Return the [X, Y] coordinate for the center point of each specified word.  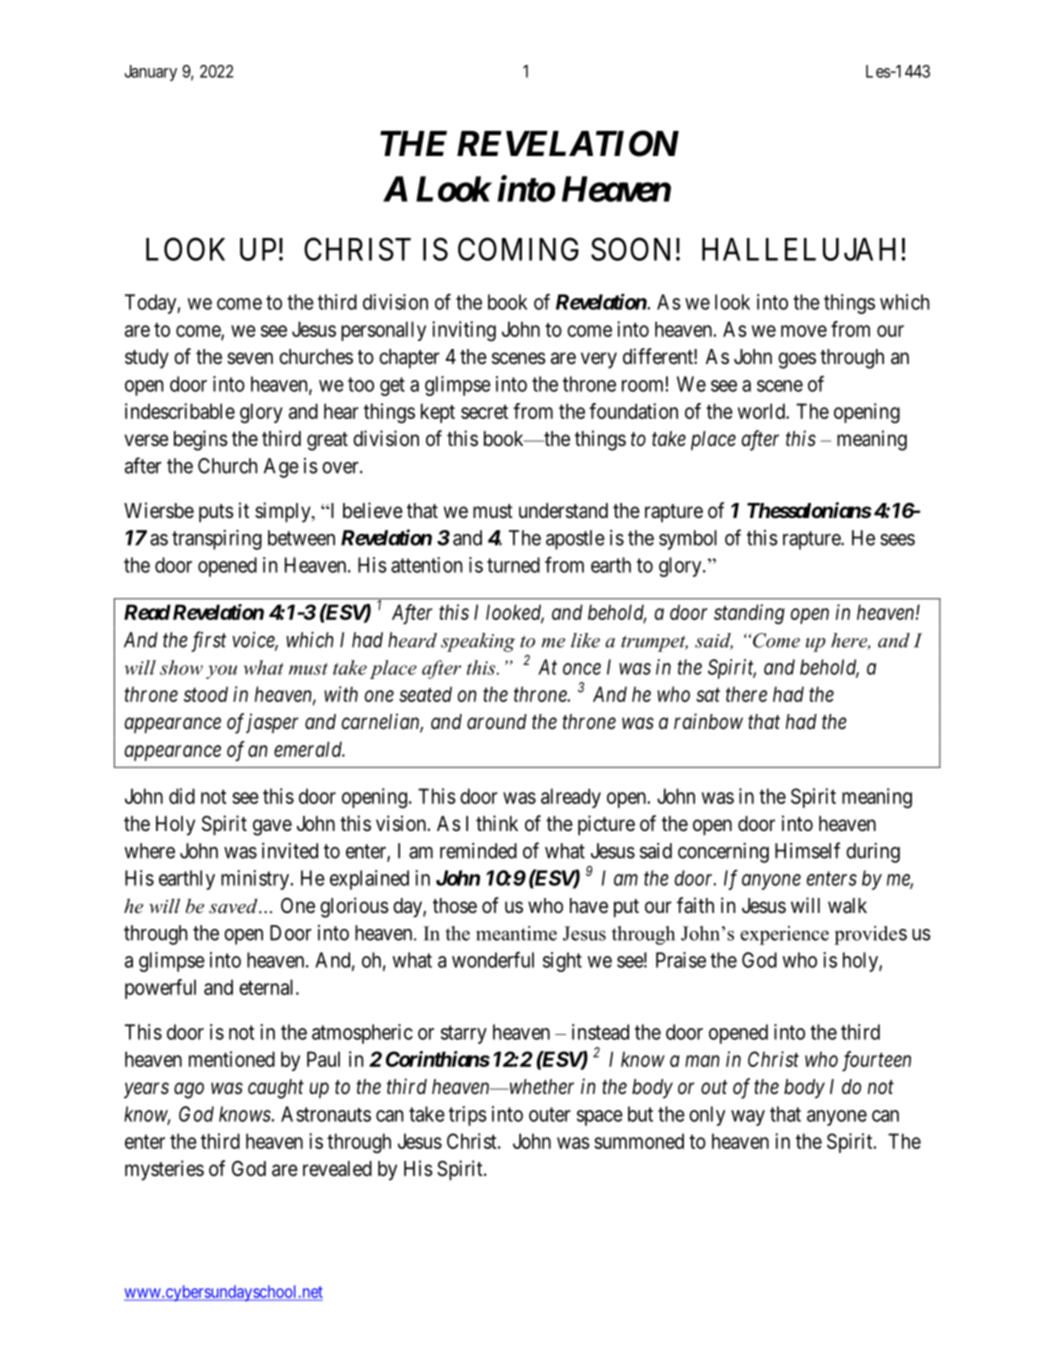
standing [749, 614]
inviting [464, 331]
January [151, 73]
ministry [256, 880]
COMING [518, 249]
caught [276, 1089]
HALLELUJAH [802, 249]
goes [797, 360]
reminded [478, 851]
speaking [478, 642]
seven [250, 358]
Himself [807, 850]
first [208, 641]
